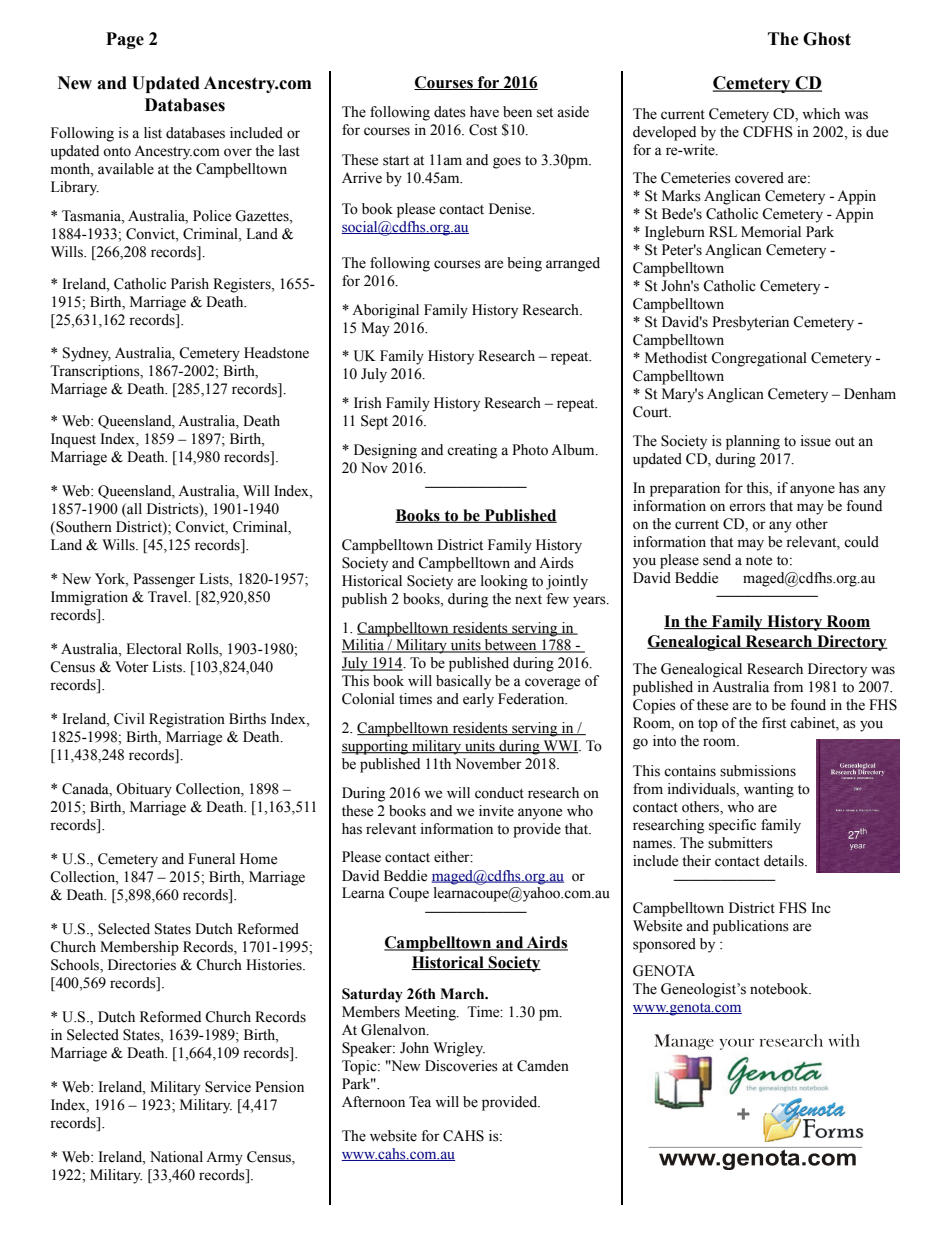 The height and width of the image is (1233, 952). I want to click on Parish, so click(190, 284).
